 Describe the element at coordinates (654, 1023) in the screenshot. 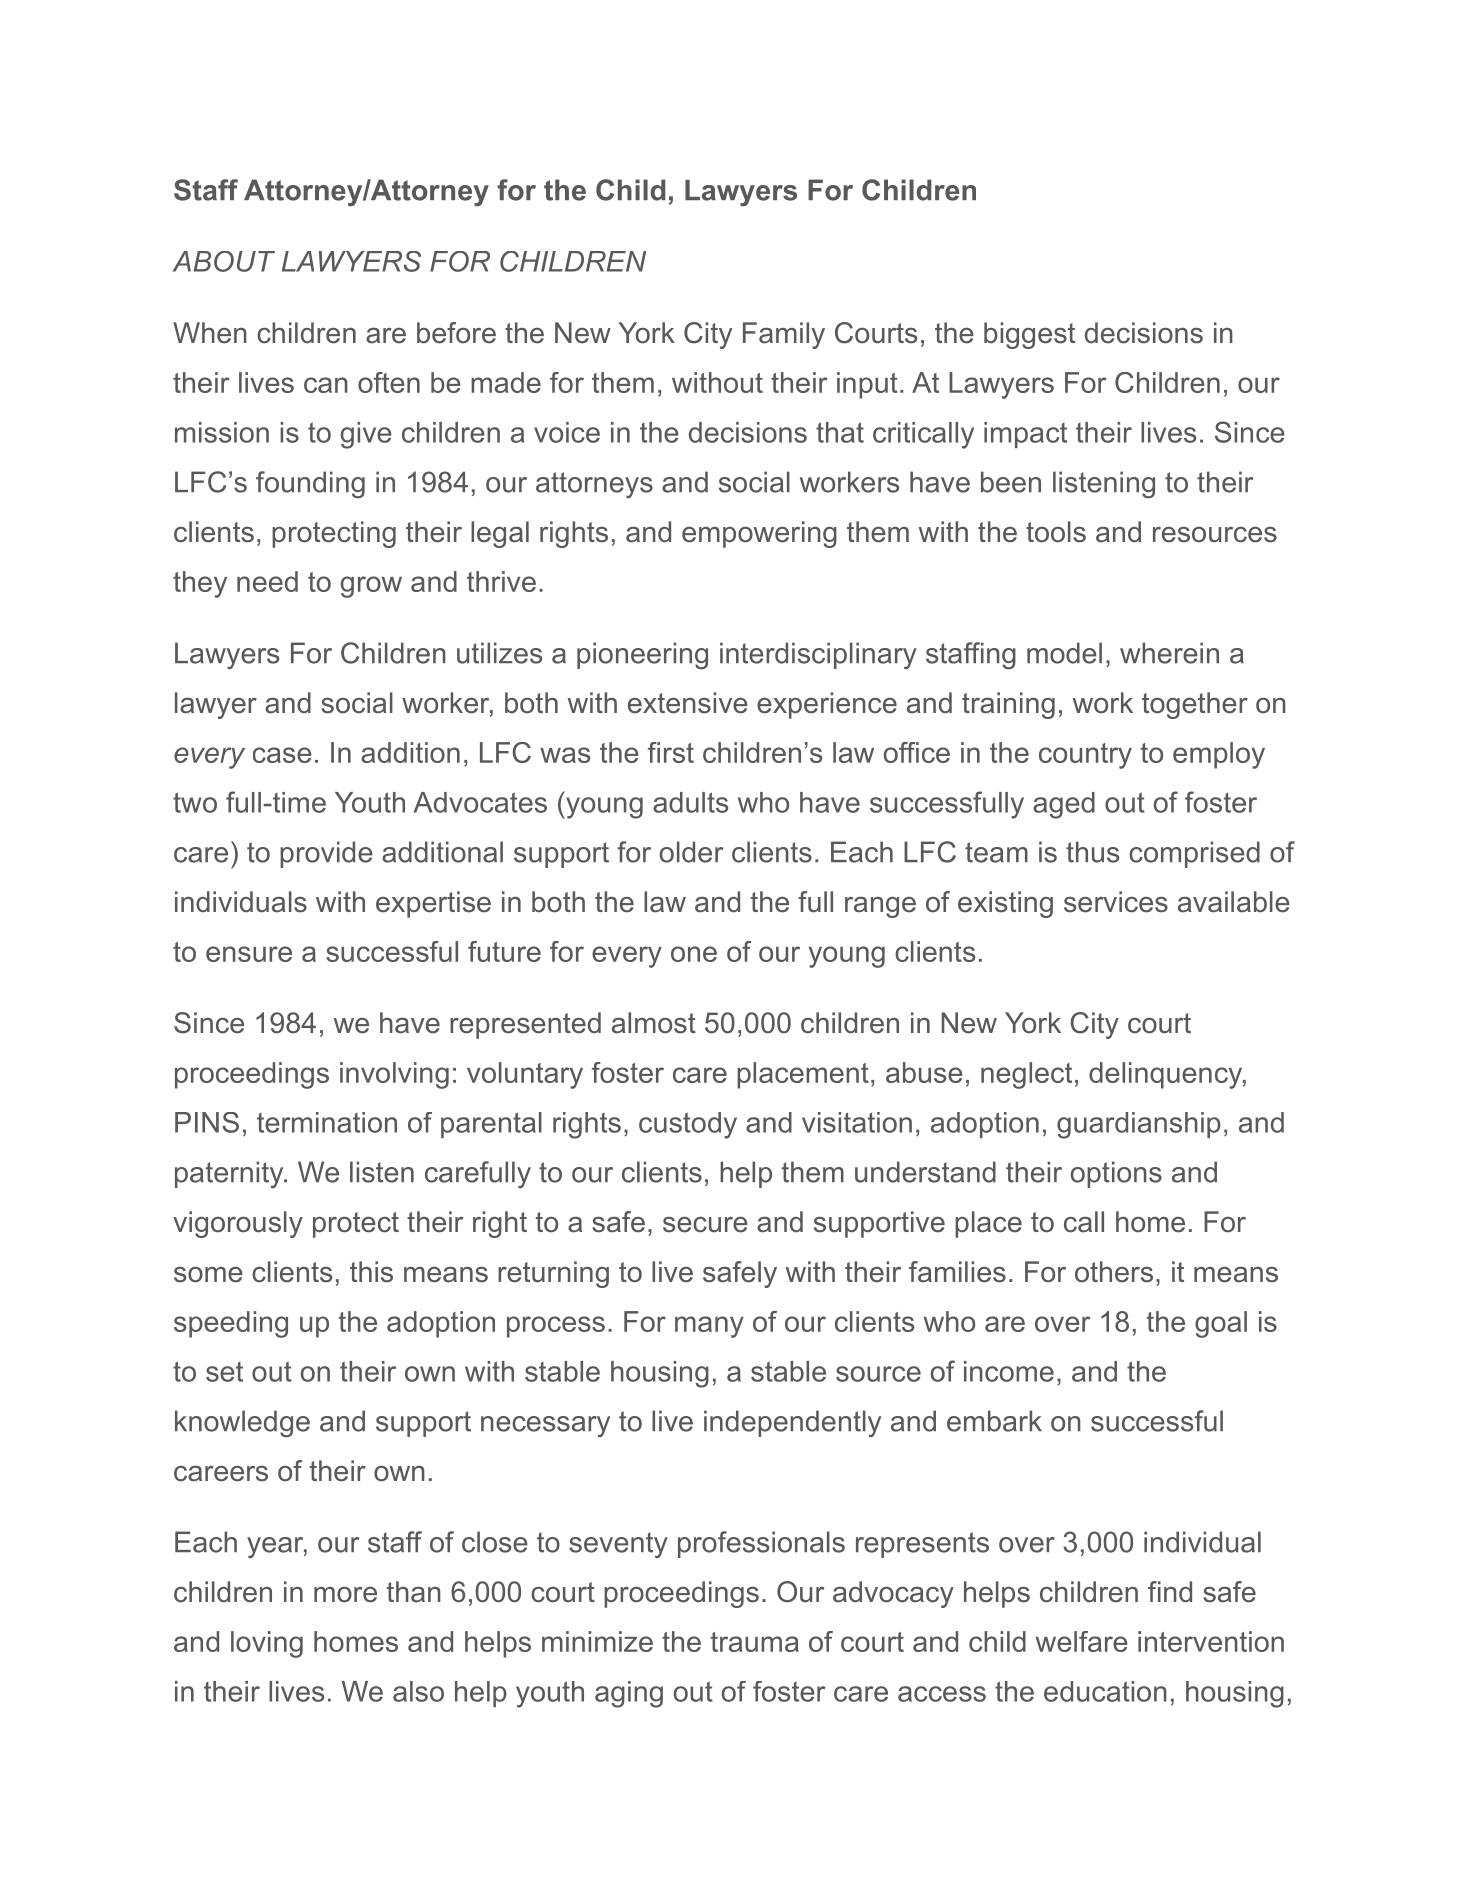

I see `almost` at that location.
